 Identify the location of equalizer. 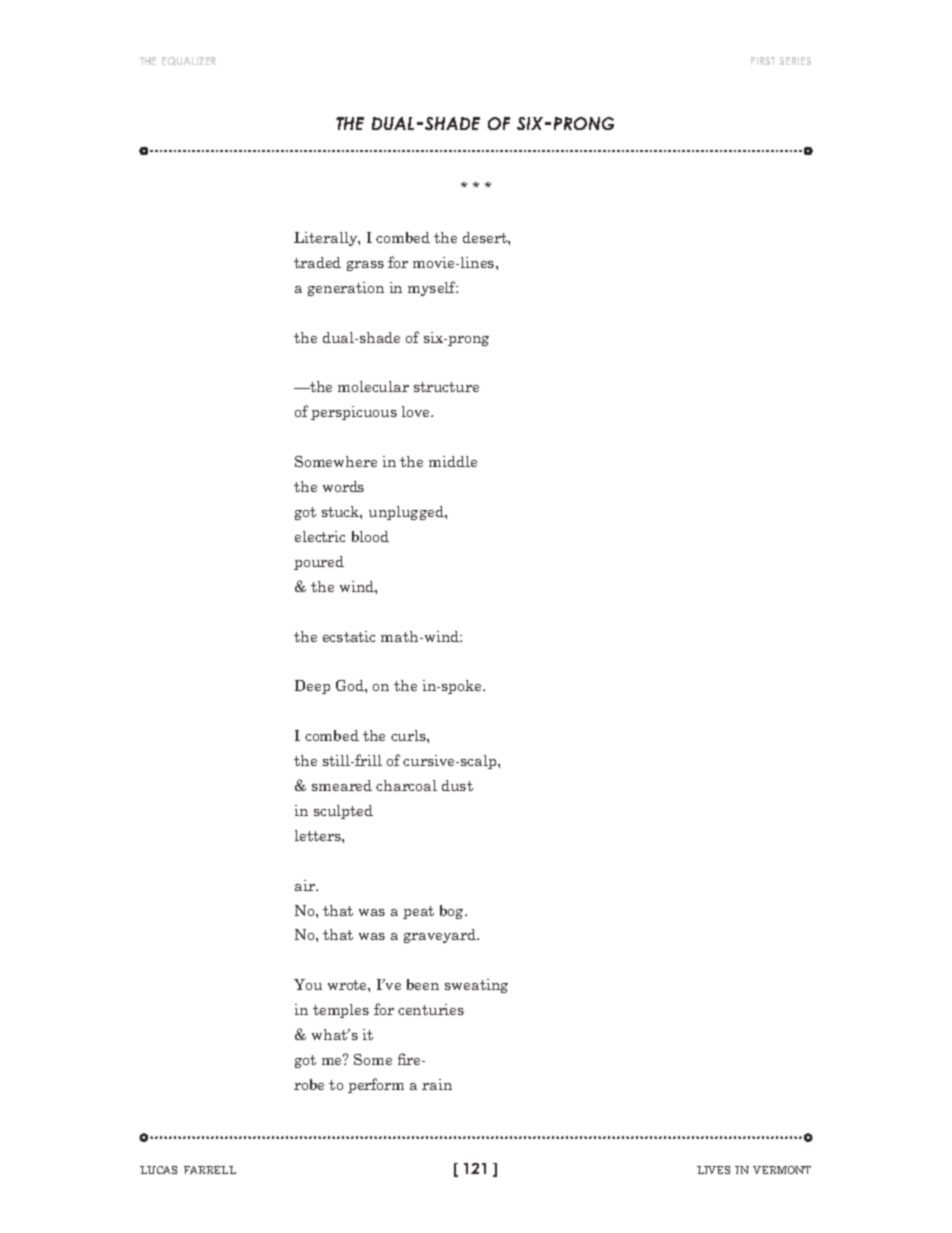
(189, 61).
